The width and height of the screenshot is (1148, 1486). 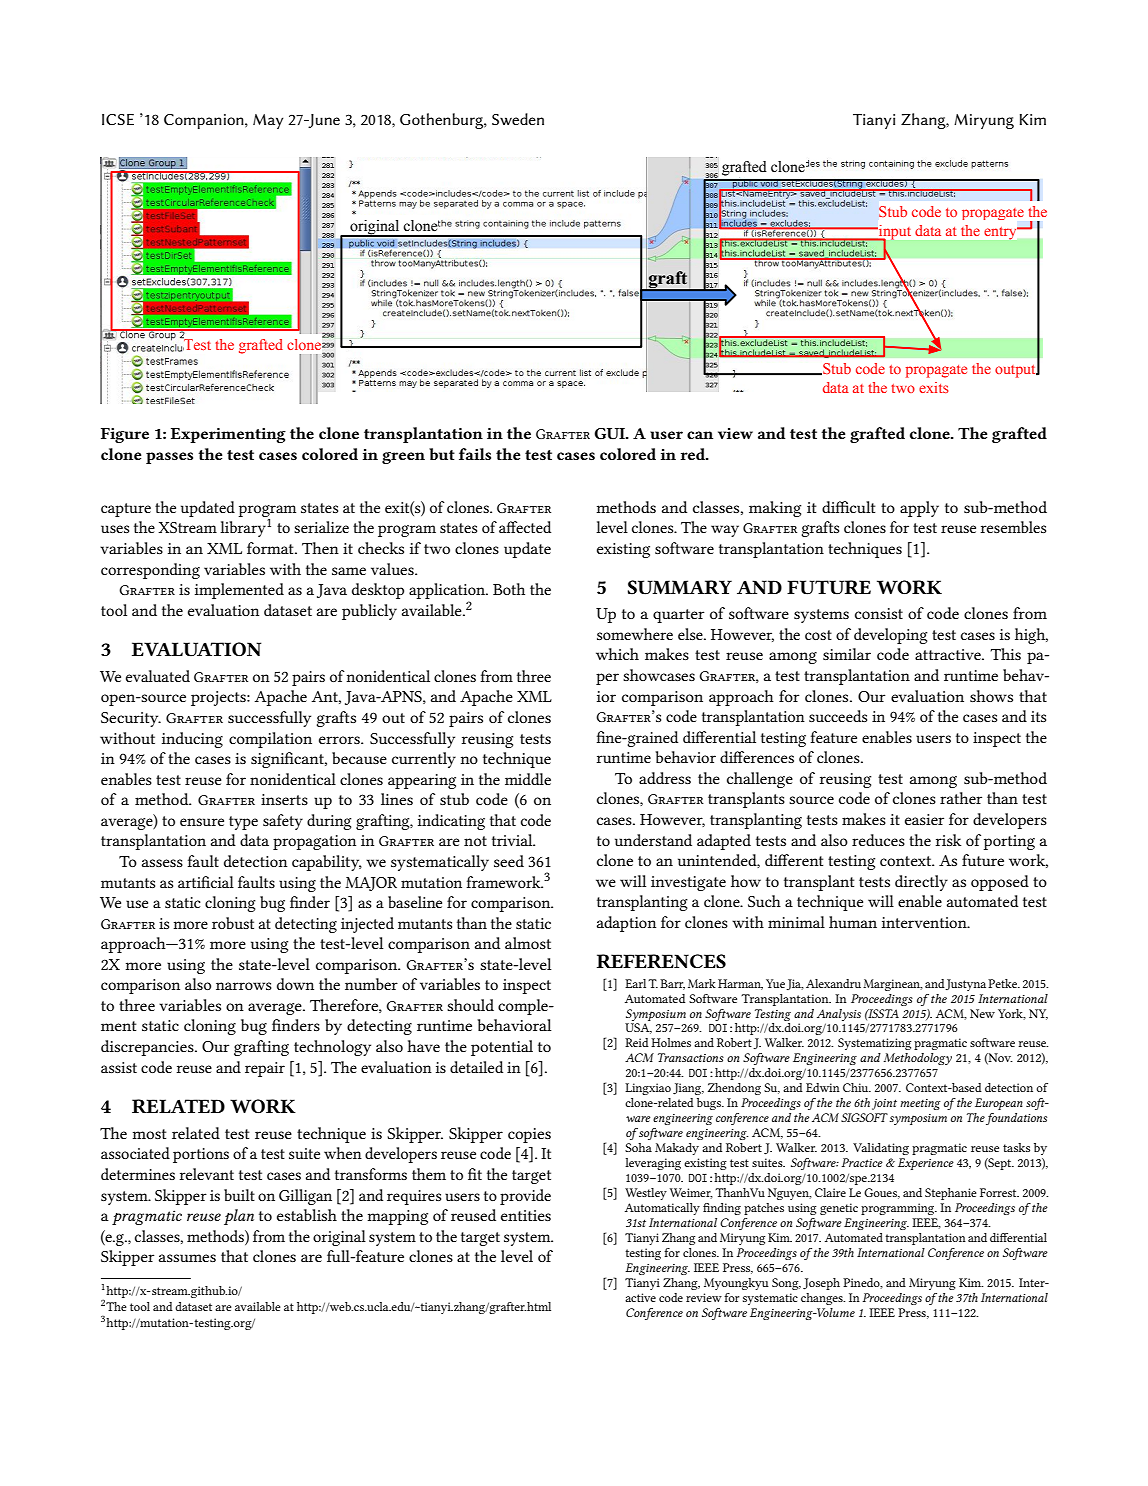 What do you see at coordinates (268, 121) in the screenshot?
I see `May` at bounding box center [268, 121].
